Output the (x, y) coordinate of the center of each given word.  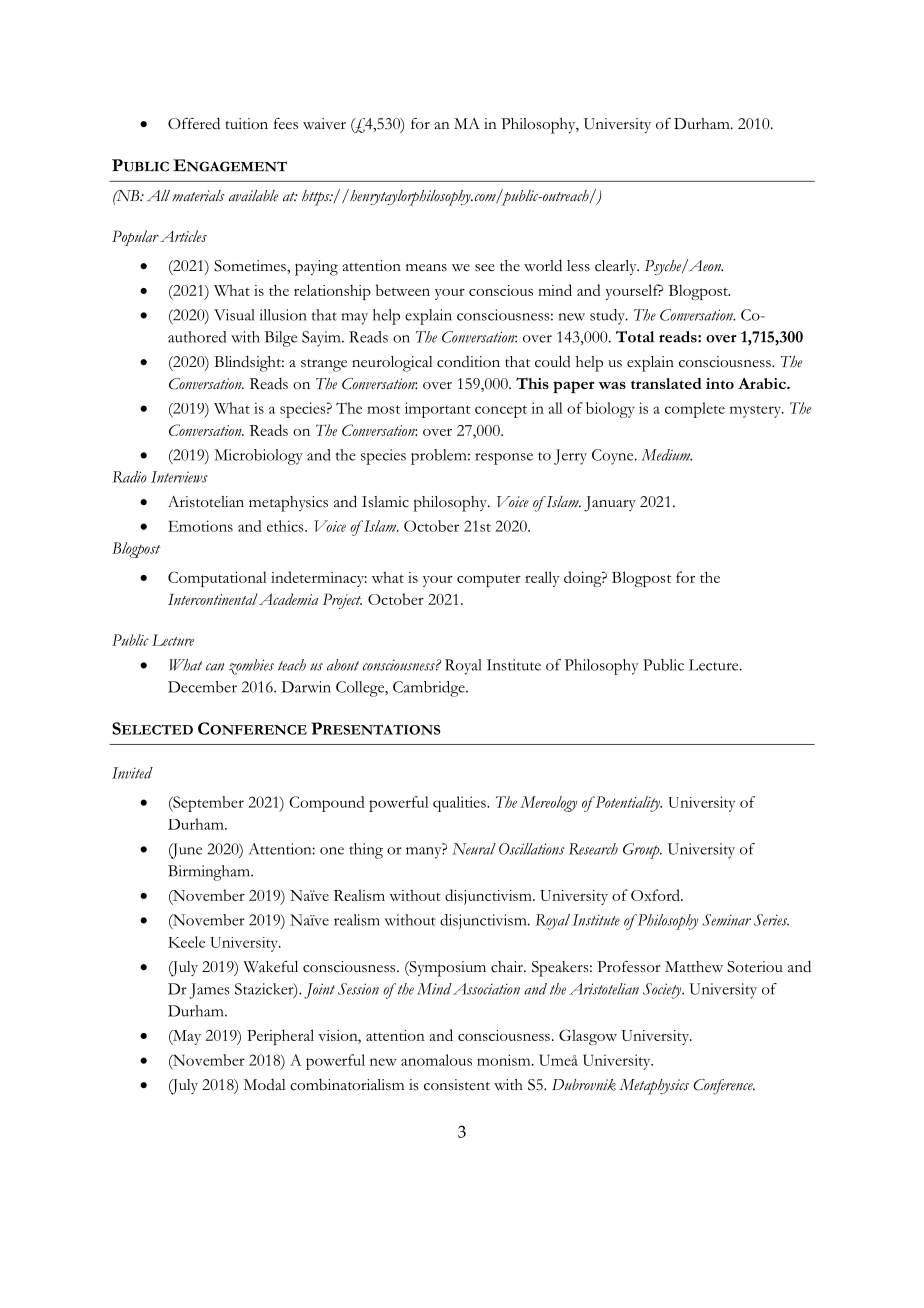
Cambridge (430, 689)
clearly (617, 267)
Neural (474, 849)
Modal (264, 1084)
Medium (667, 455)
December (202, 687)
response (504, 459)
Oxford (656, 895)
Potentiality (627, 804)
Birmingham (210, 873)
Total (635, 337)
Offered (194, 123)
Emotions (200, 526)
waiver (324, 123)
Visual (234, 315)
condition (468, 362)
